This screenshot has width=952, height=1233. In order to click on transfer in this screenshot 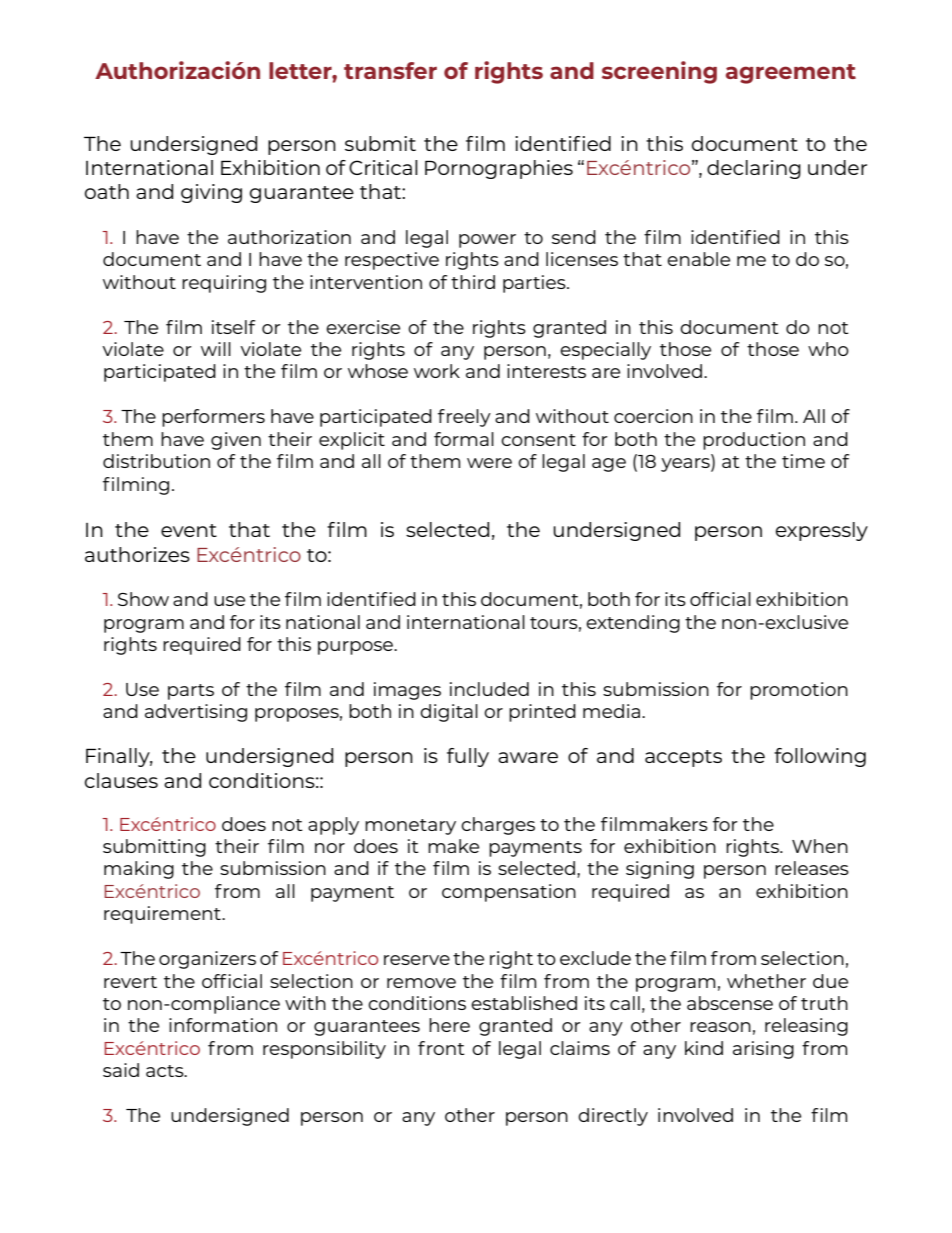, I will do `click(390, 70)`.
